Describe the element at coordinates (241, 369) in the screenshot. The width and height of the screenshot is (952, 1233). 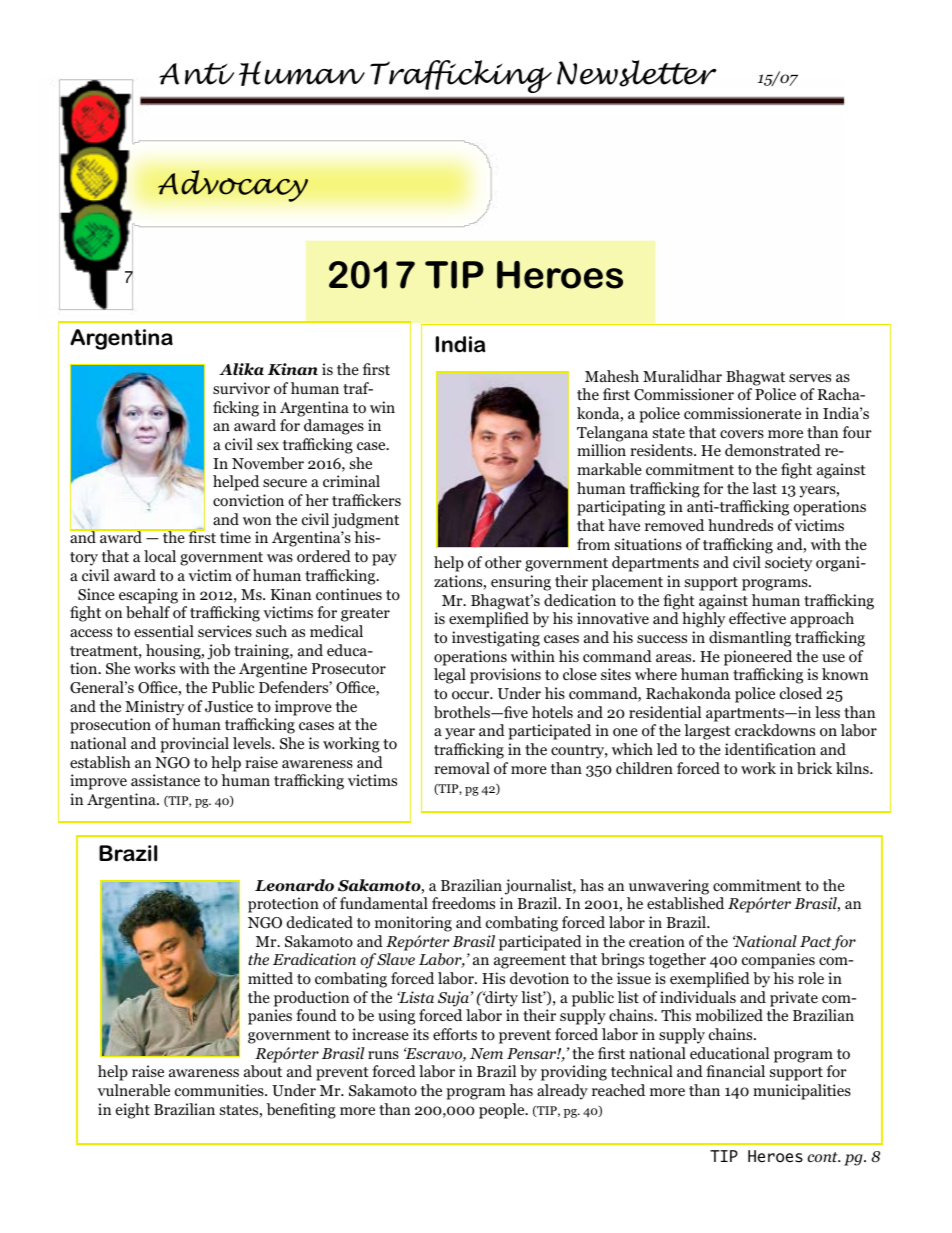
I see `Alika` at that location.
